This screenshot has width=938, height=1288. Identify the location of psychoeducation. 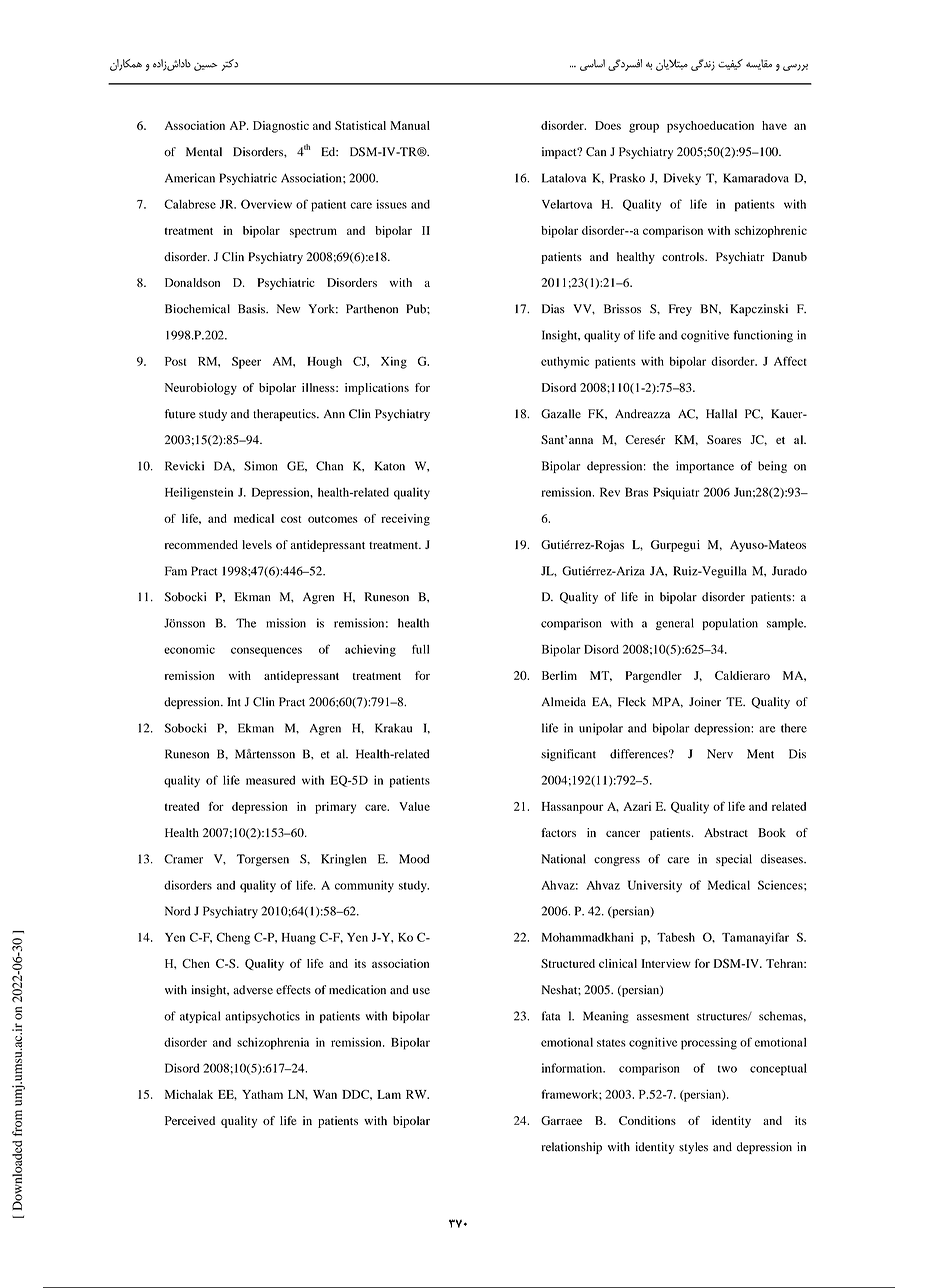
(710, 127).
